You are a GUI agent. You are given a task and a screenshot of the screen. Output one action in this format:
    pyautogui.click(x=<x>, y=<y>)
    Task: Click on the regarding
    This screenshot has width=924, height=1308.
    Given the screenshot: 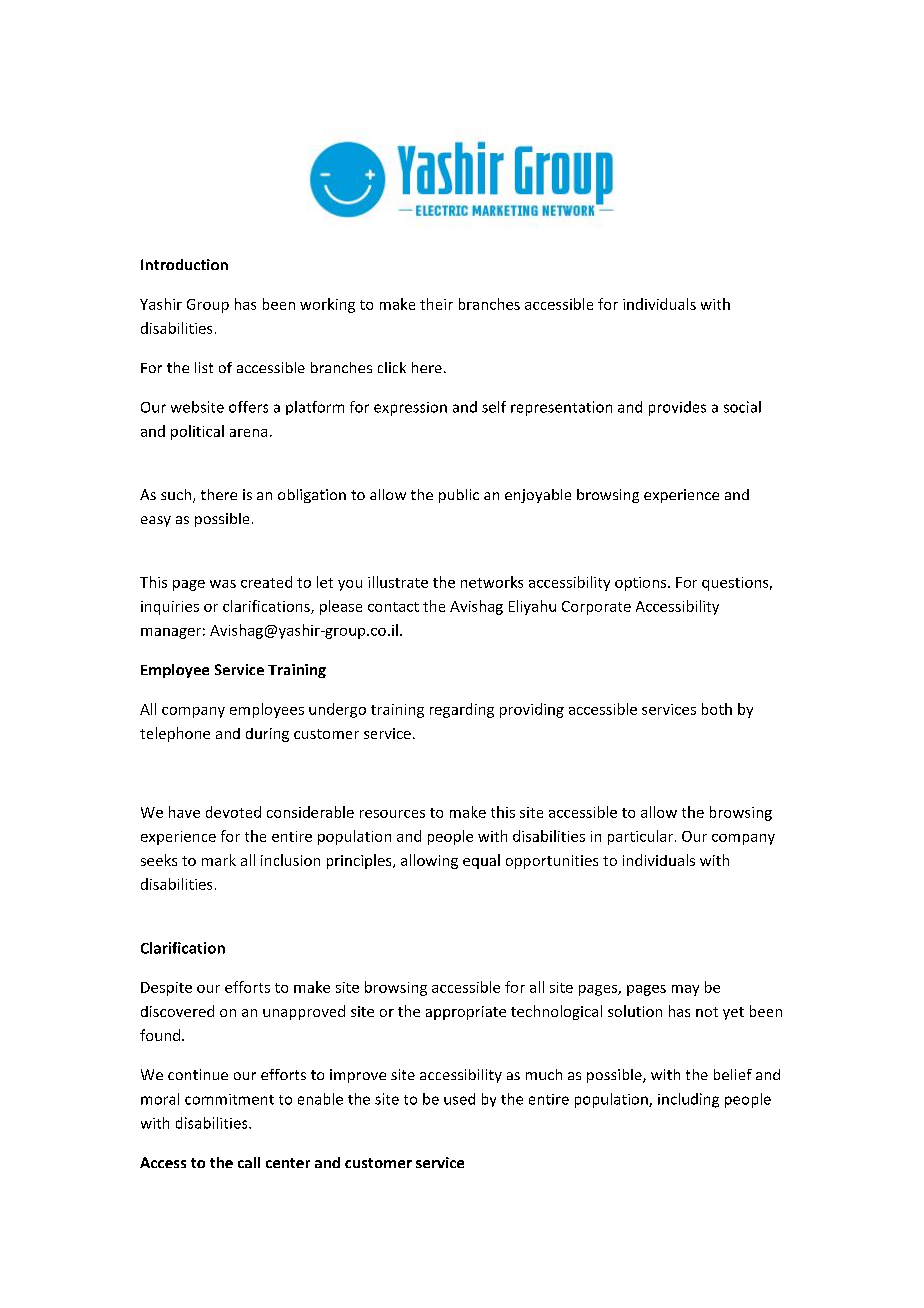 What is the action you would take?
    pyautogui.click(x=462, y=710)
